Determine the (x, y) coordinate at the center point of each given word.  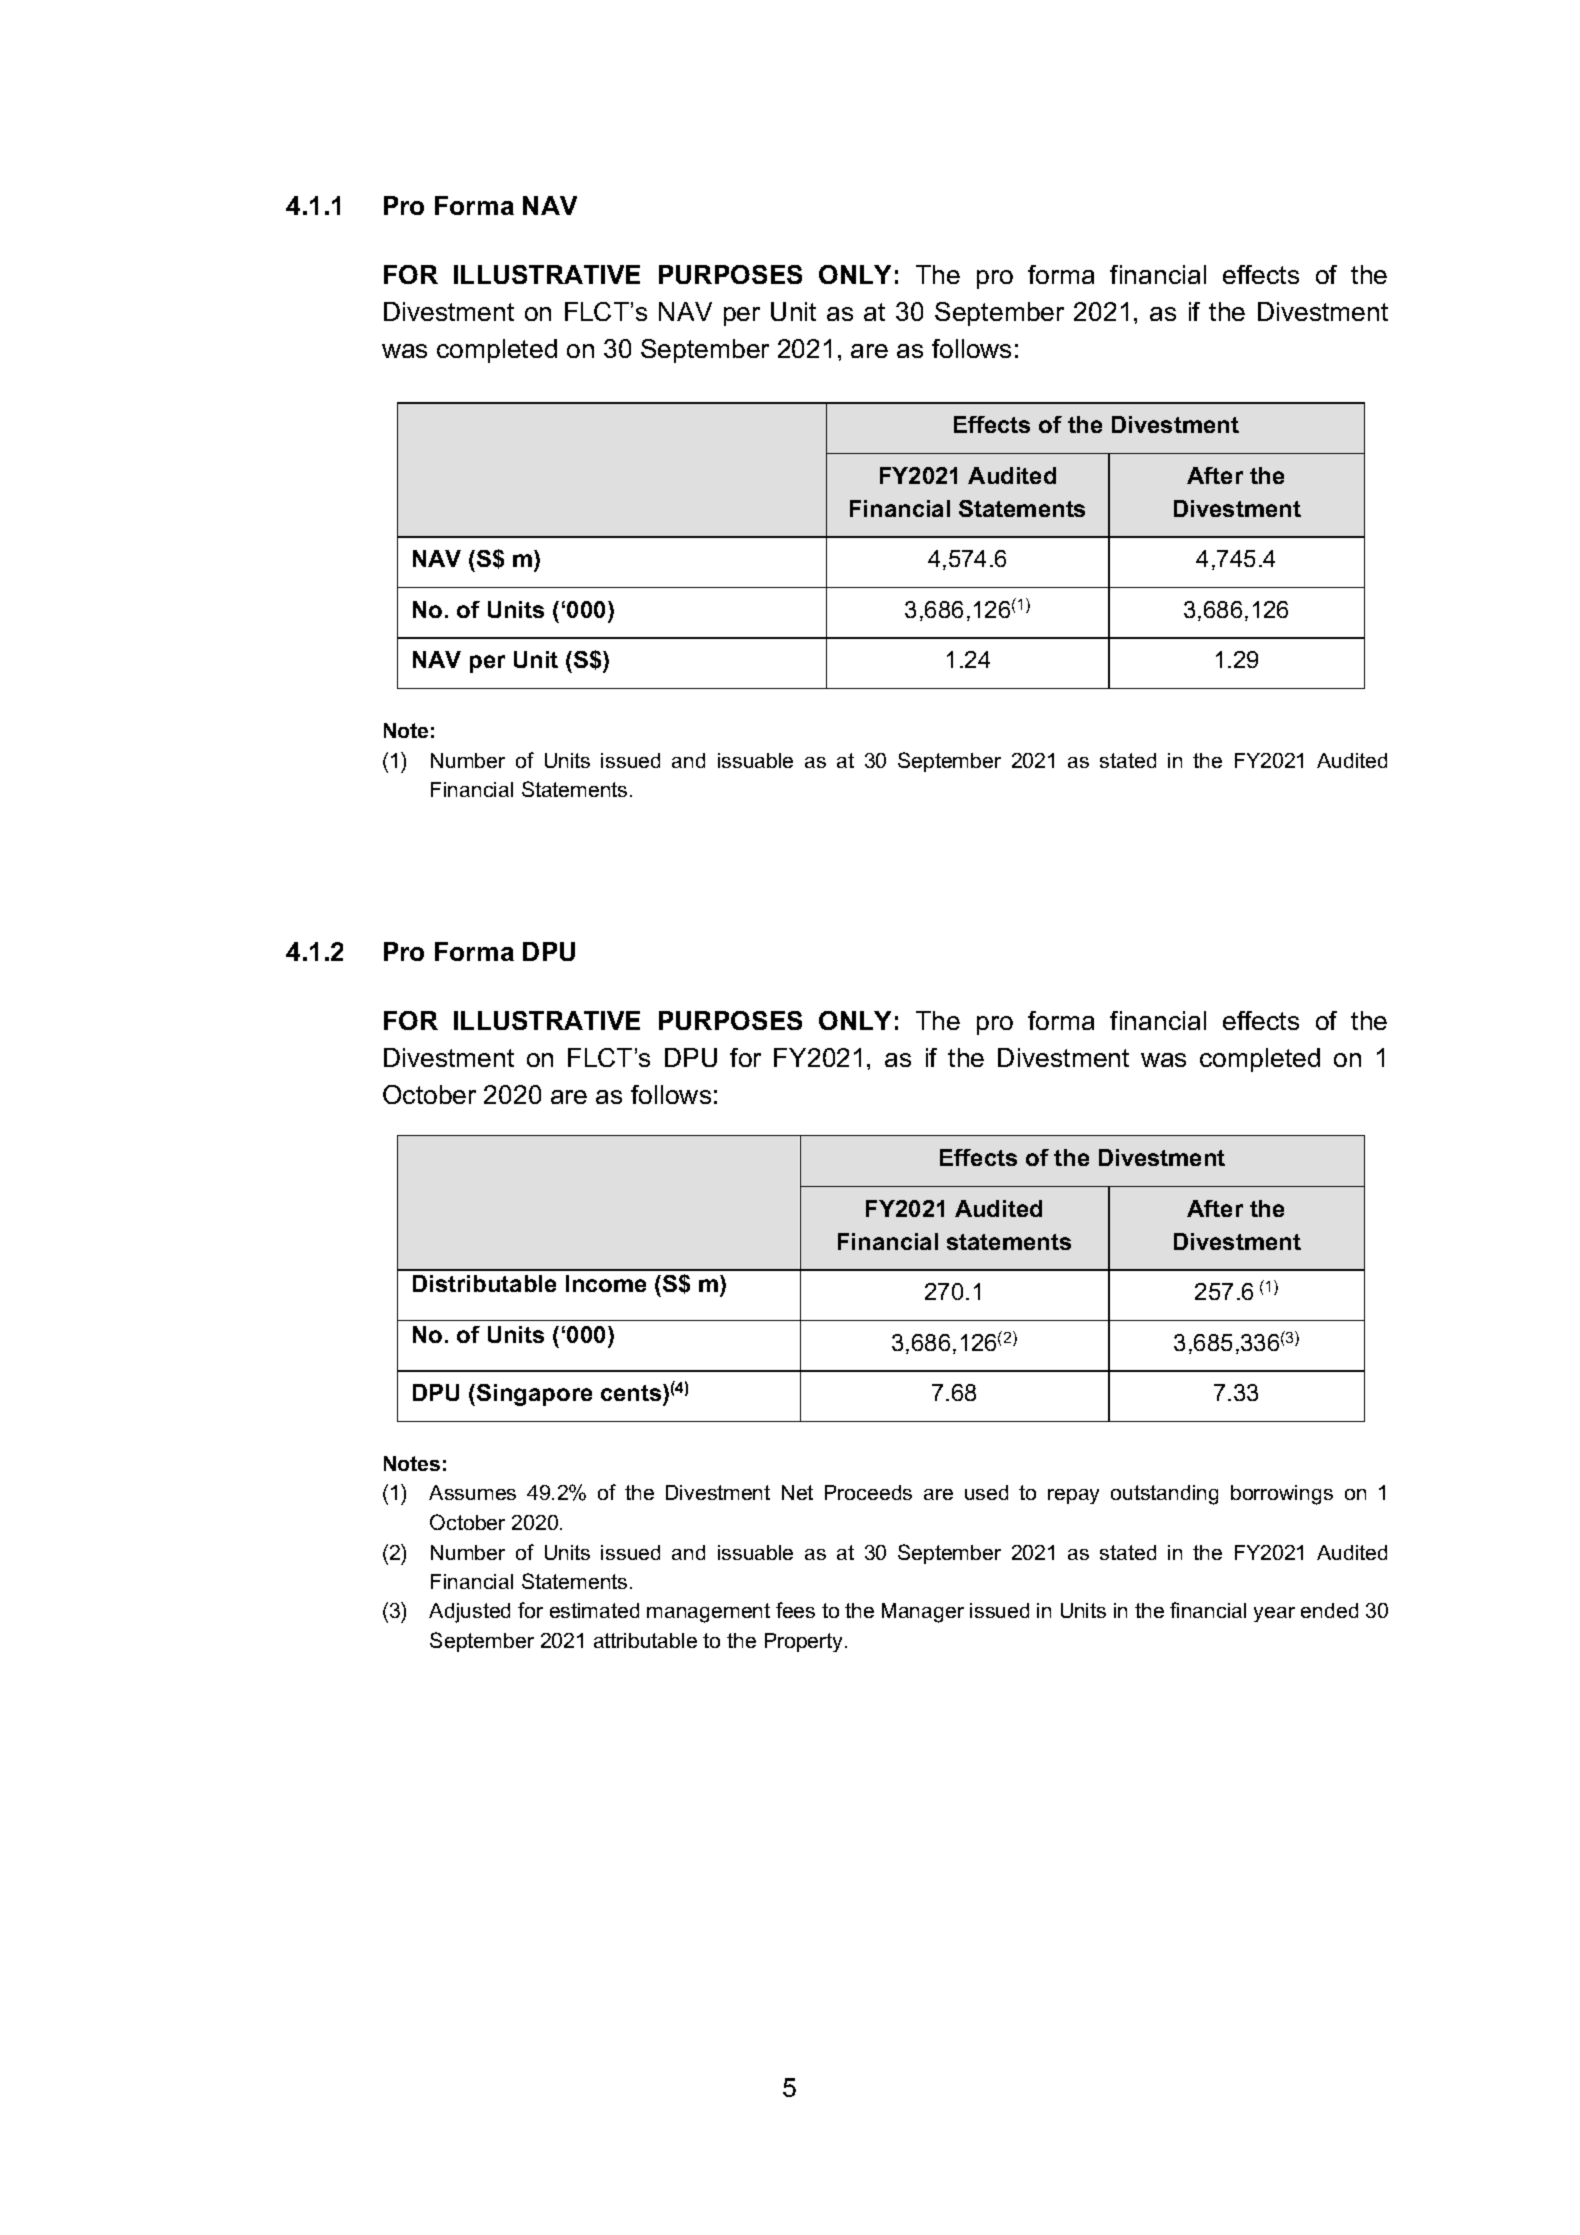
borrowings (1282, 1495)
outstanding (1164, 1495)
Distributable (484, 1283)
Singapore (534, 1395)
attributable (645, 1640)
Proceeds (868, 1492)
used (986, 1492)
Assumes (472, 1492)
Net (797, 1492)
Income (606, 1283)
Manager (923, 1613)
